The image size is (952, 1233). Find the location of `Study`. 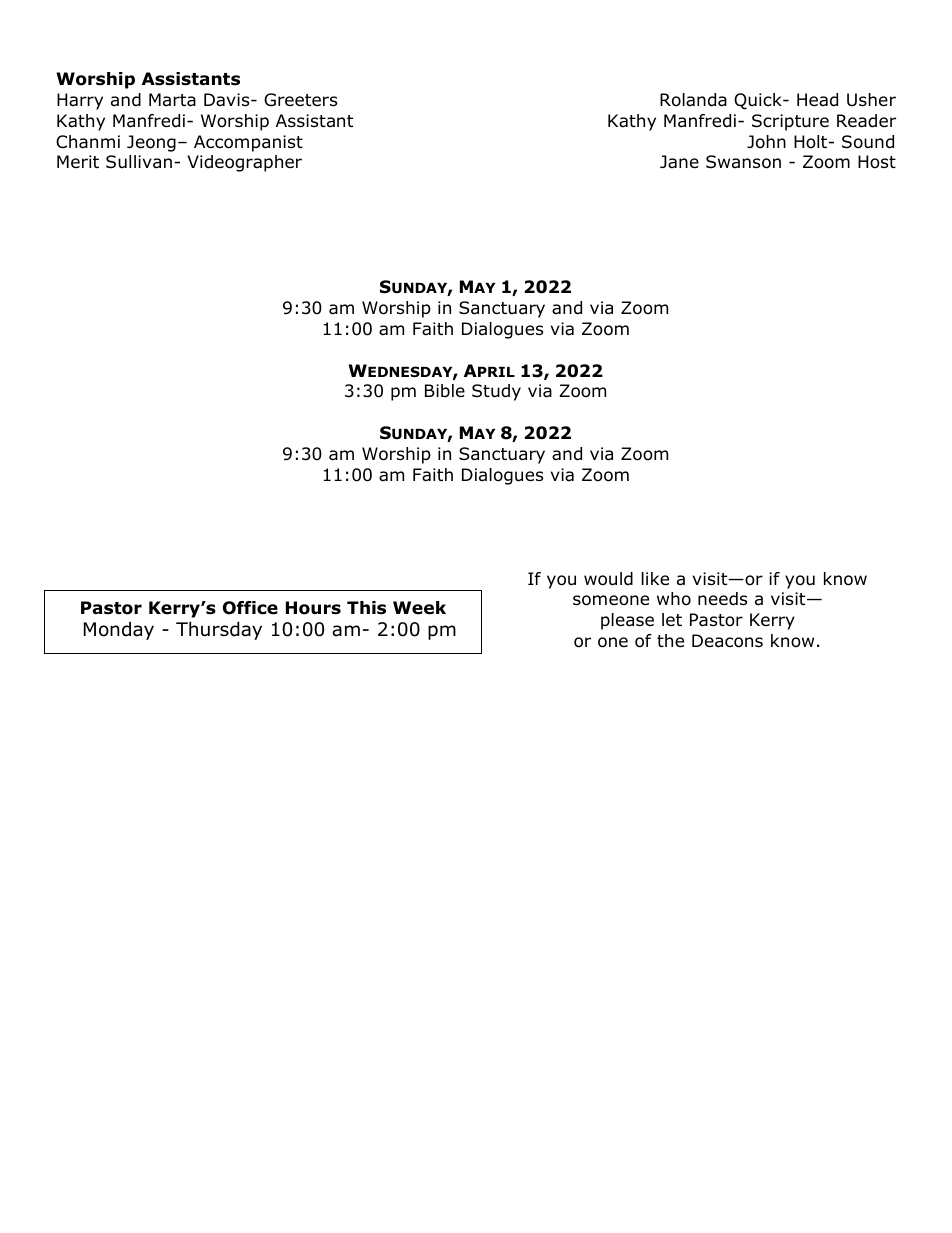

Study is located at coordinates (496, 392).
